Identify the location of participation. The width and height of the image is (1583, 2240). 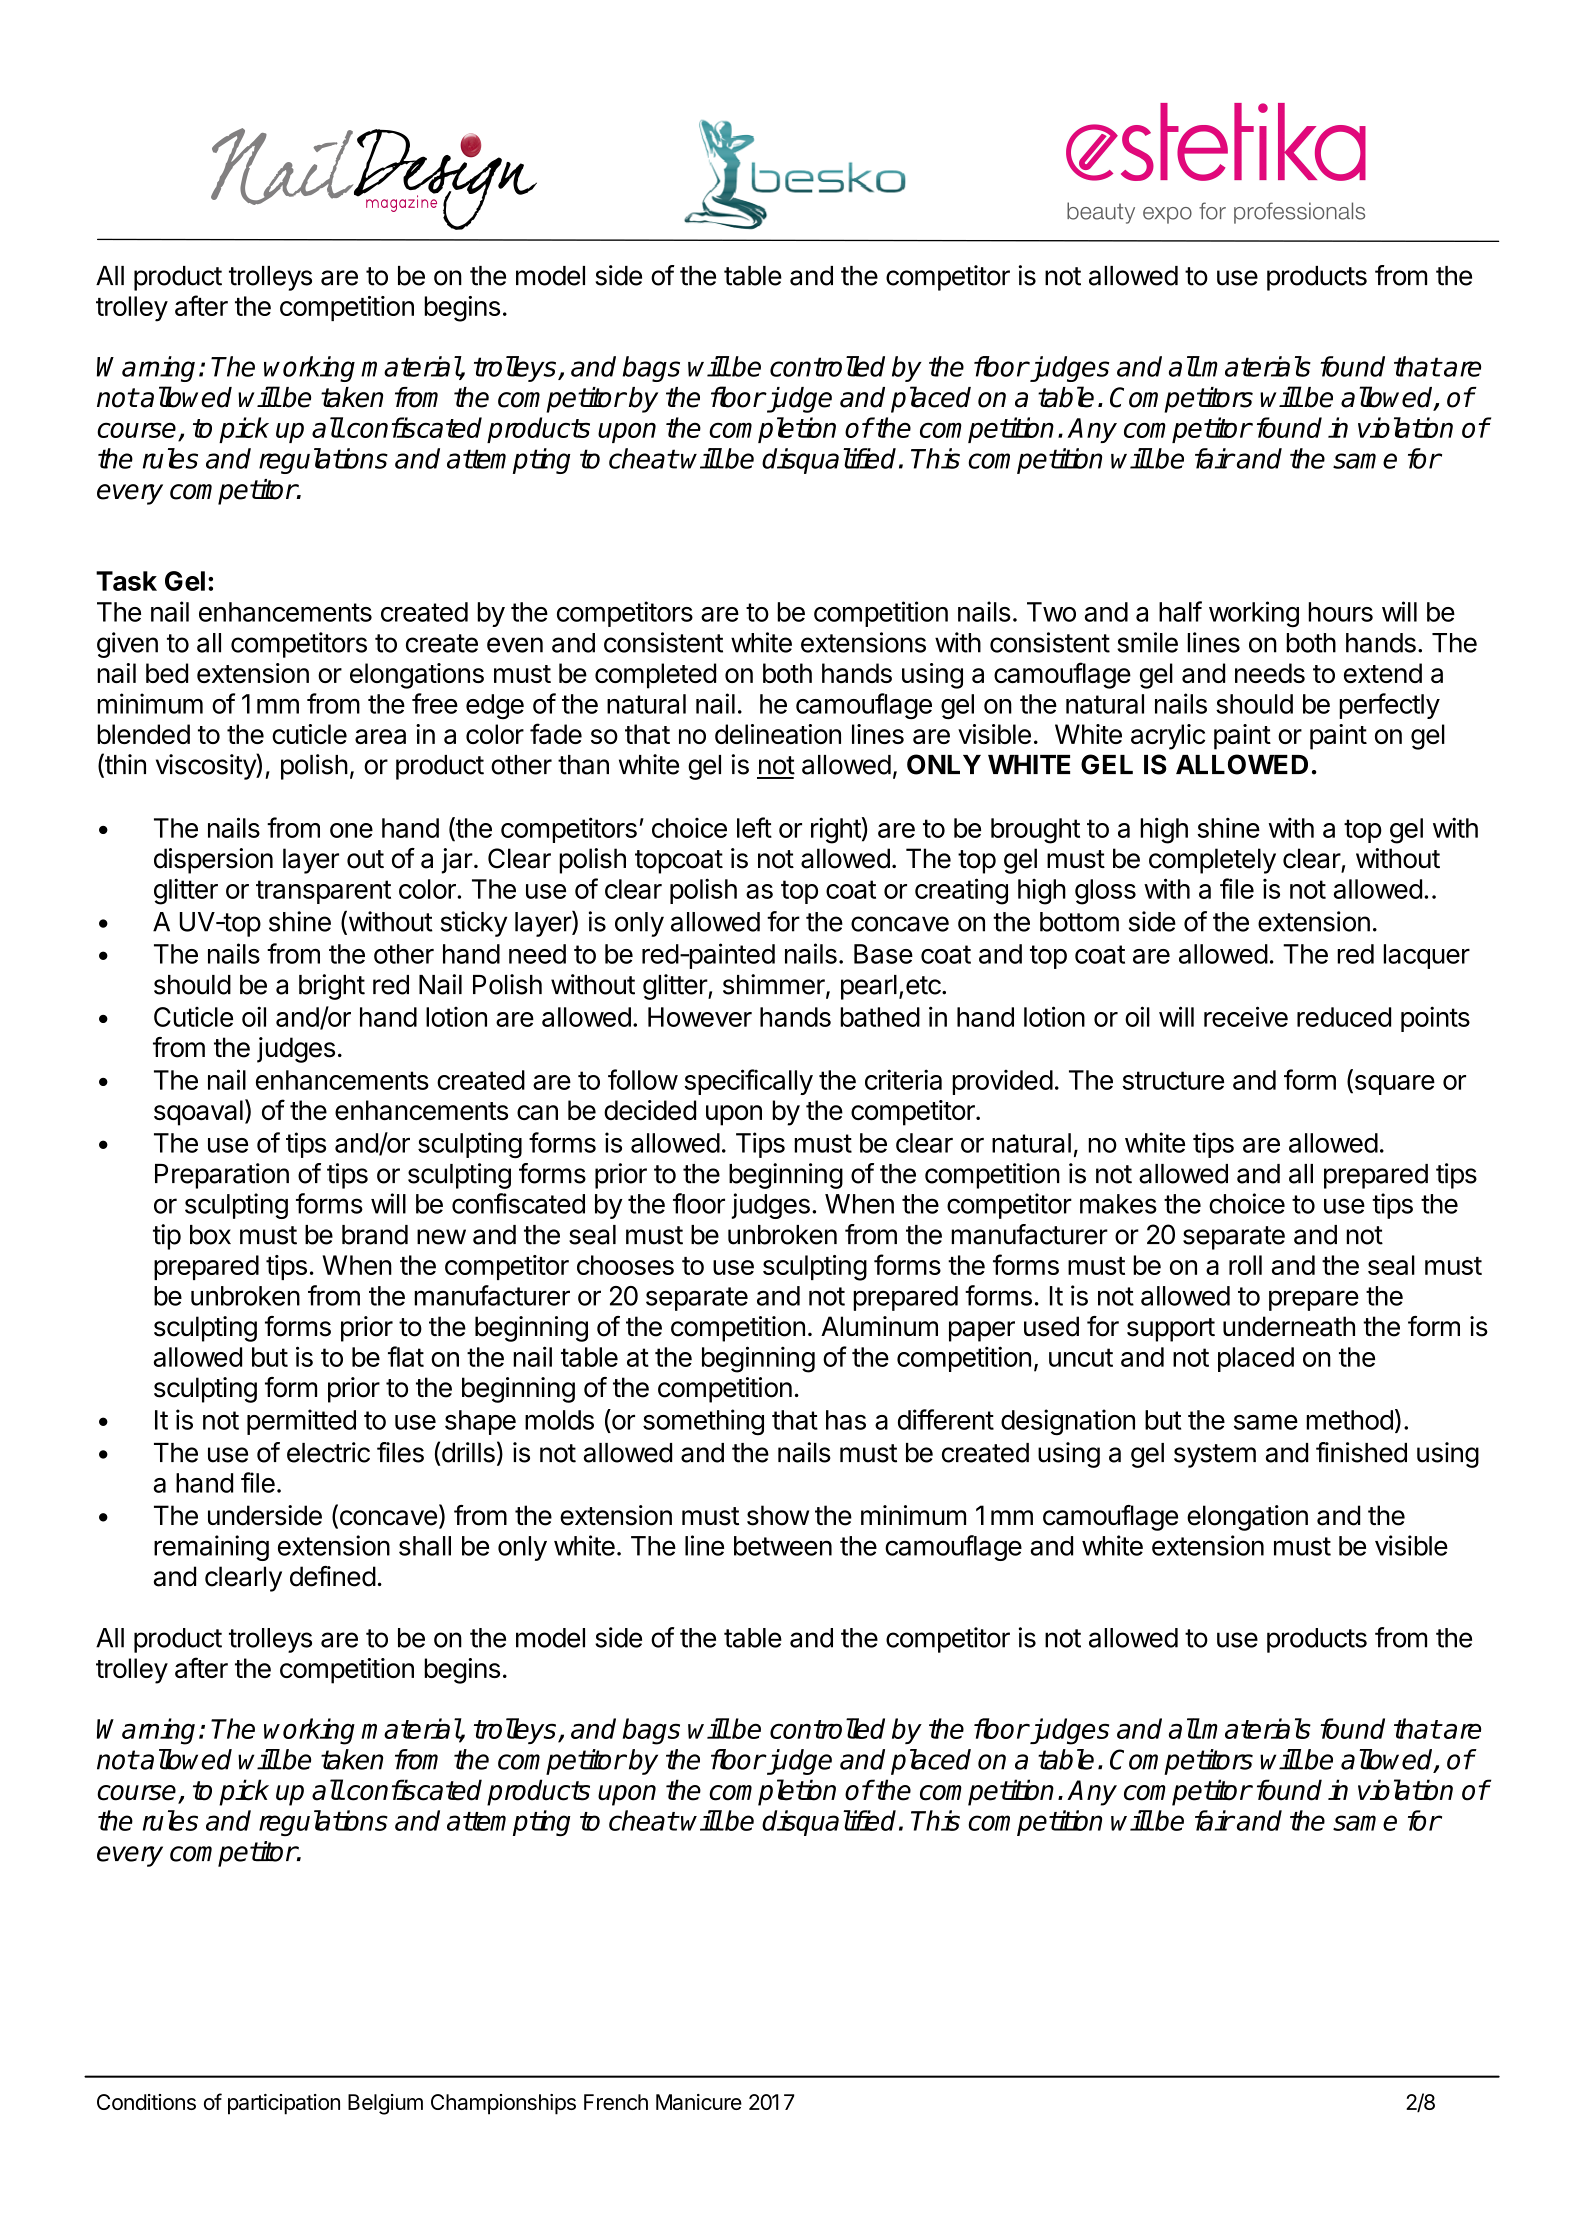
(284, 2104).
